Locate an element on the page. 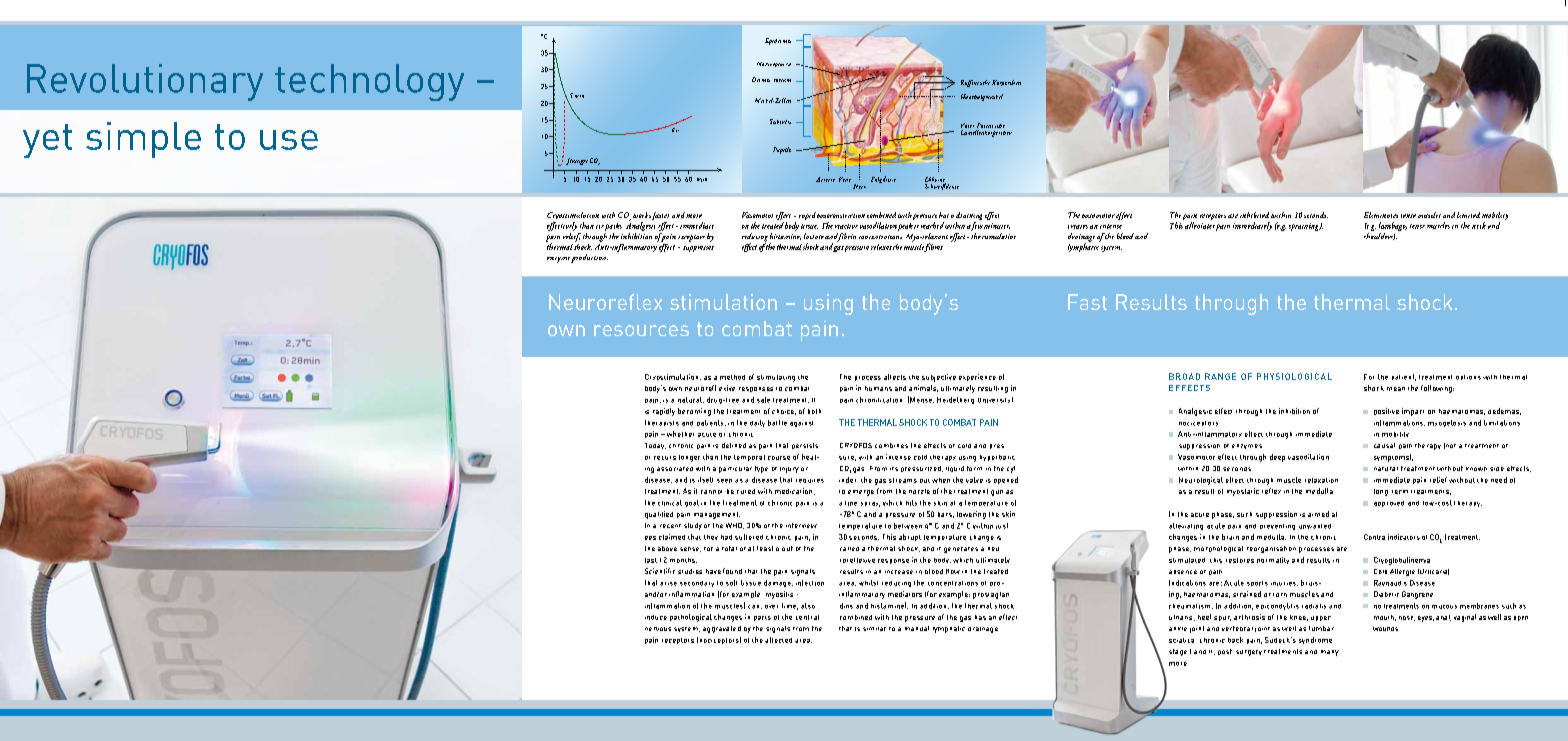  stimulating is located at coordinates (776, 378).
